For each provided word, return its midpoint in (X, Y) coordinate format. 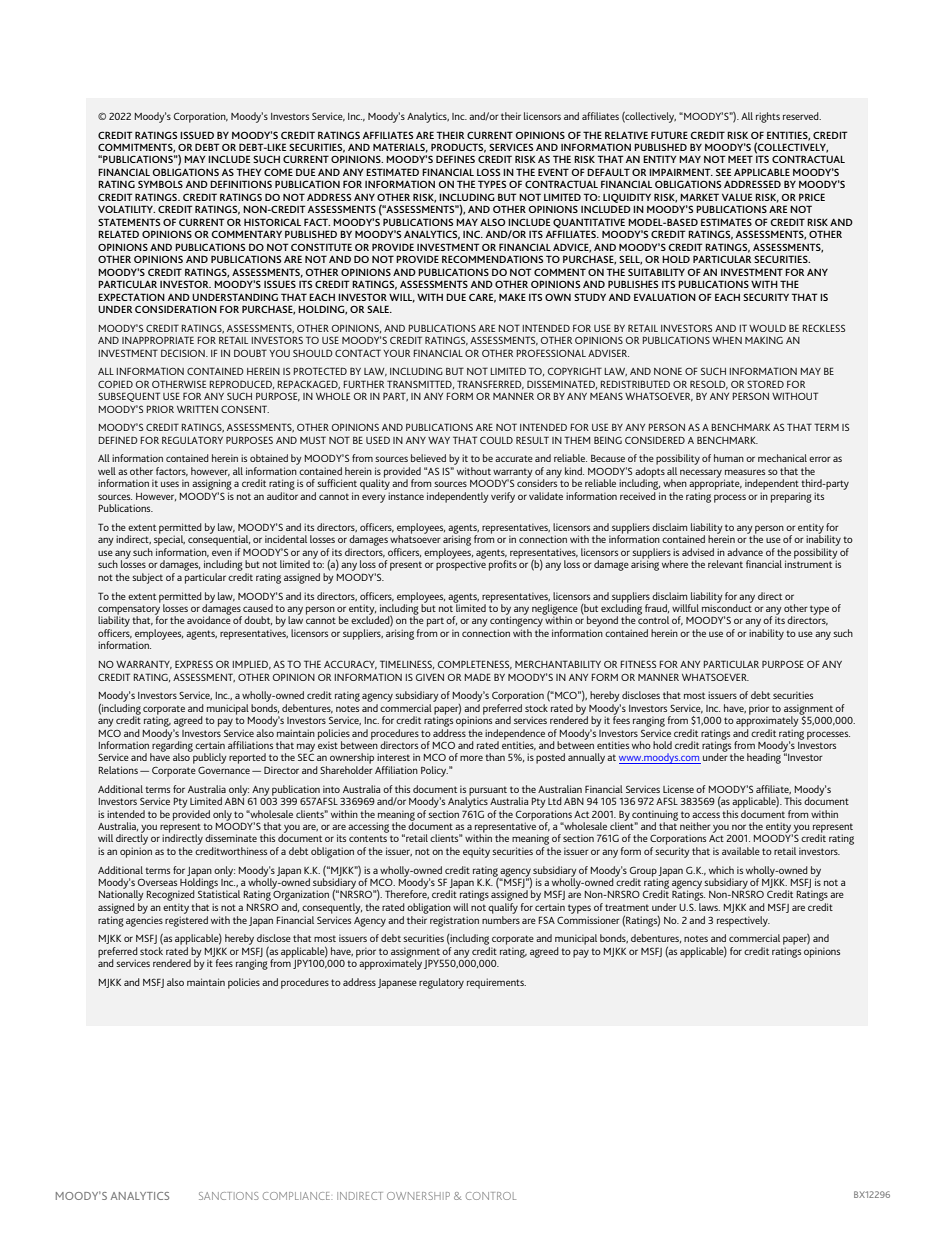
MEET (740, 159)
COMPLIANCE (297, 1196)
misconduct (727, 607)
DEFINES (455, 159)
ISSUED (197, 135)
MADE (478, 677)
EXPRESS (194, 664)
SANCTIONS (229, 1196)
